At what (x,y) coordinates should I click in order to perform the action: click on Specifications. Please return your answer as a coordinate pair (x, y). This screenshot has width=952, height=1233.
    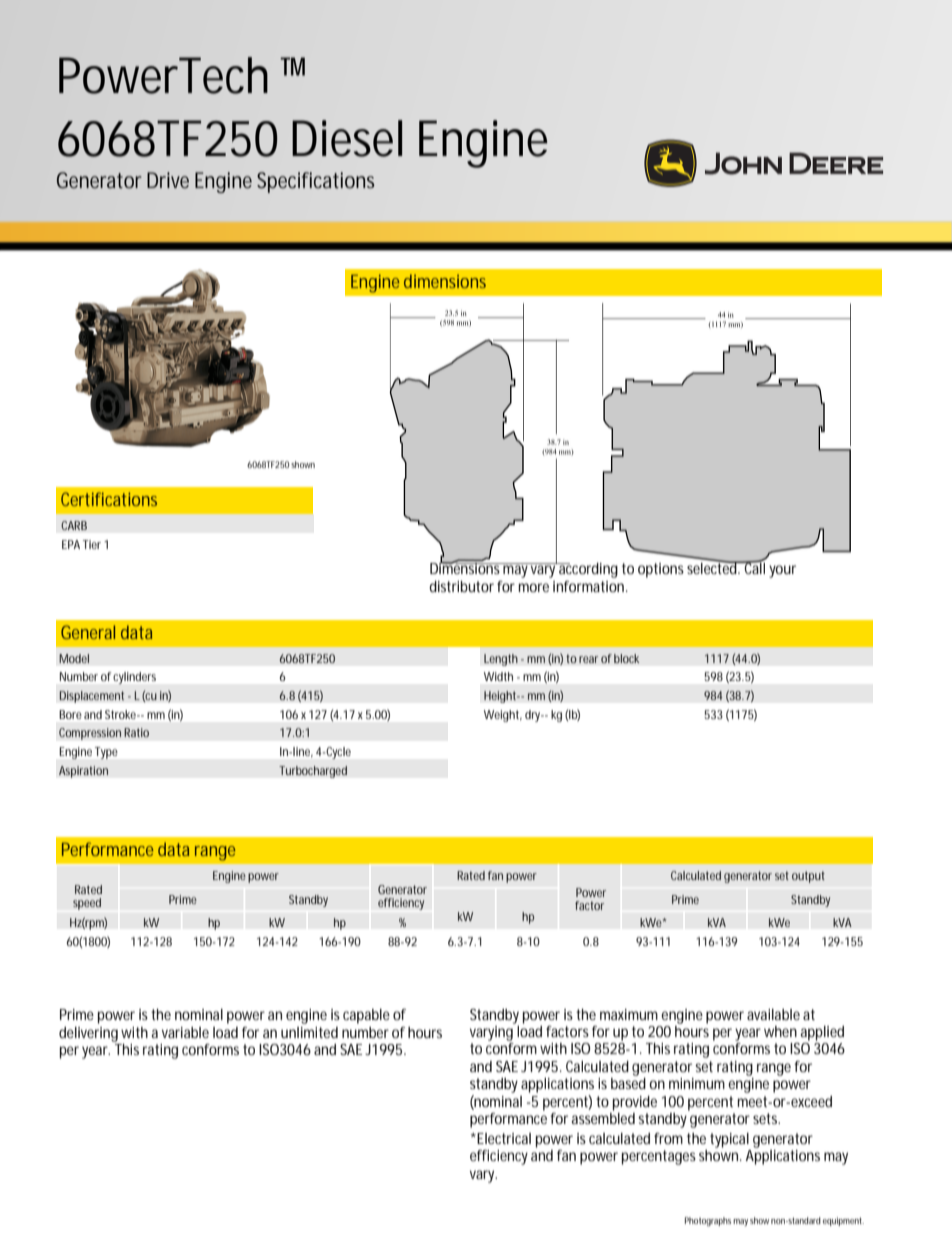
    Looking at the image, I should click on (316, 182).
